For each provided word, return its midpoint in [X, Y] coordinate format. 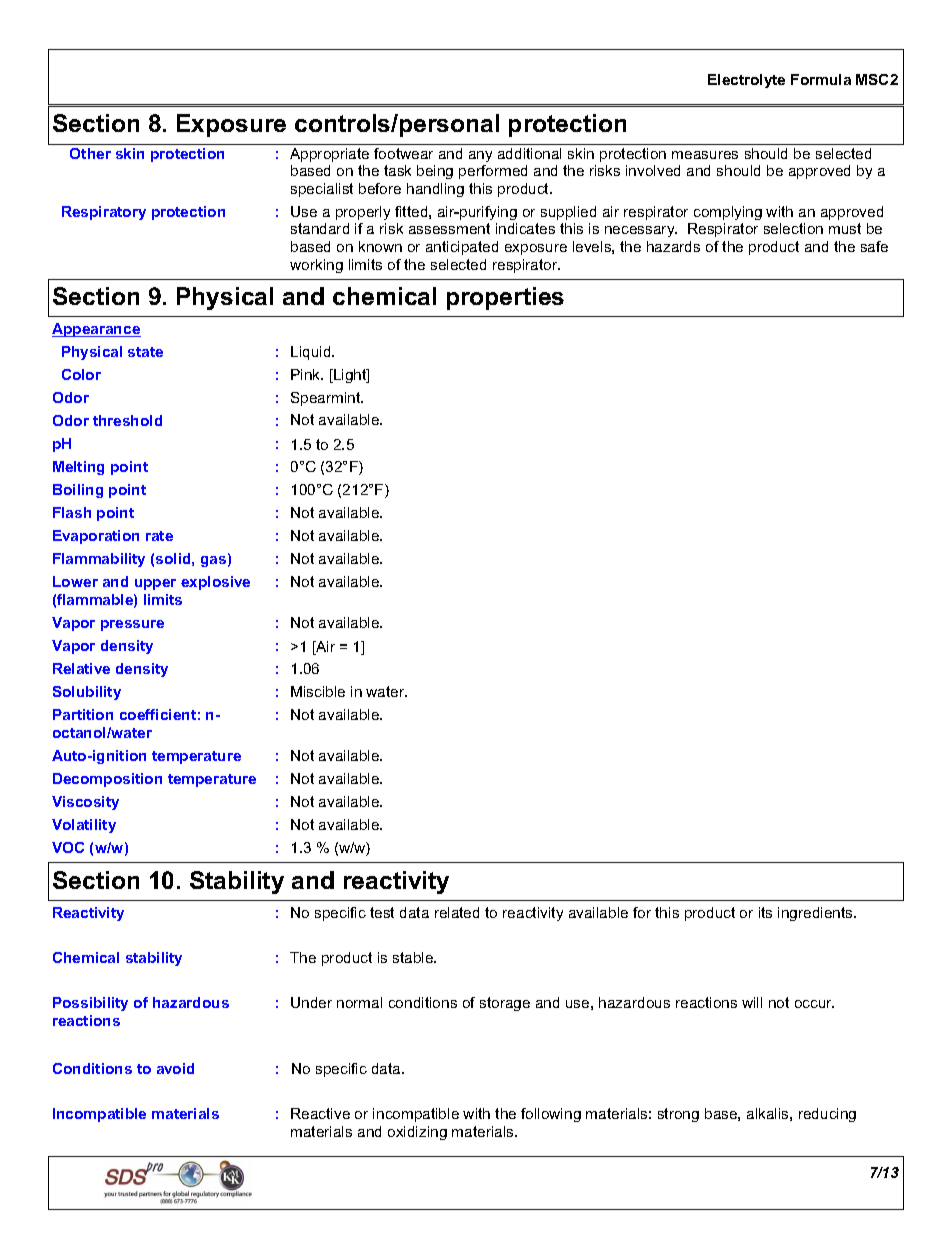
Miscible [318, 691]
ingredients [816, 914]
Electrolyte [746, 81]
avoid [175, 1068]
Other [90, 153]
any [480, 156]
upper [155, 584]
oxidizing [417, 1133]
